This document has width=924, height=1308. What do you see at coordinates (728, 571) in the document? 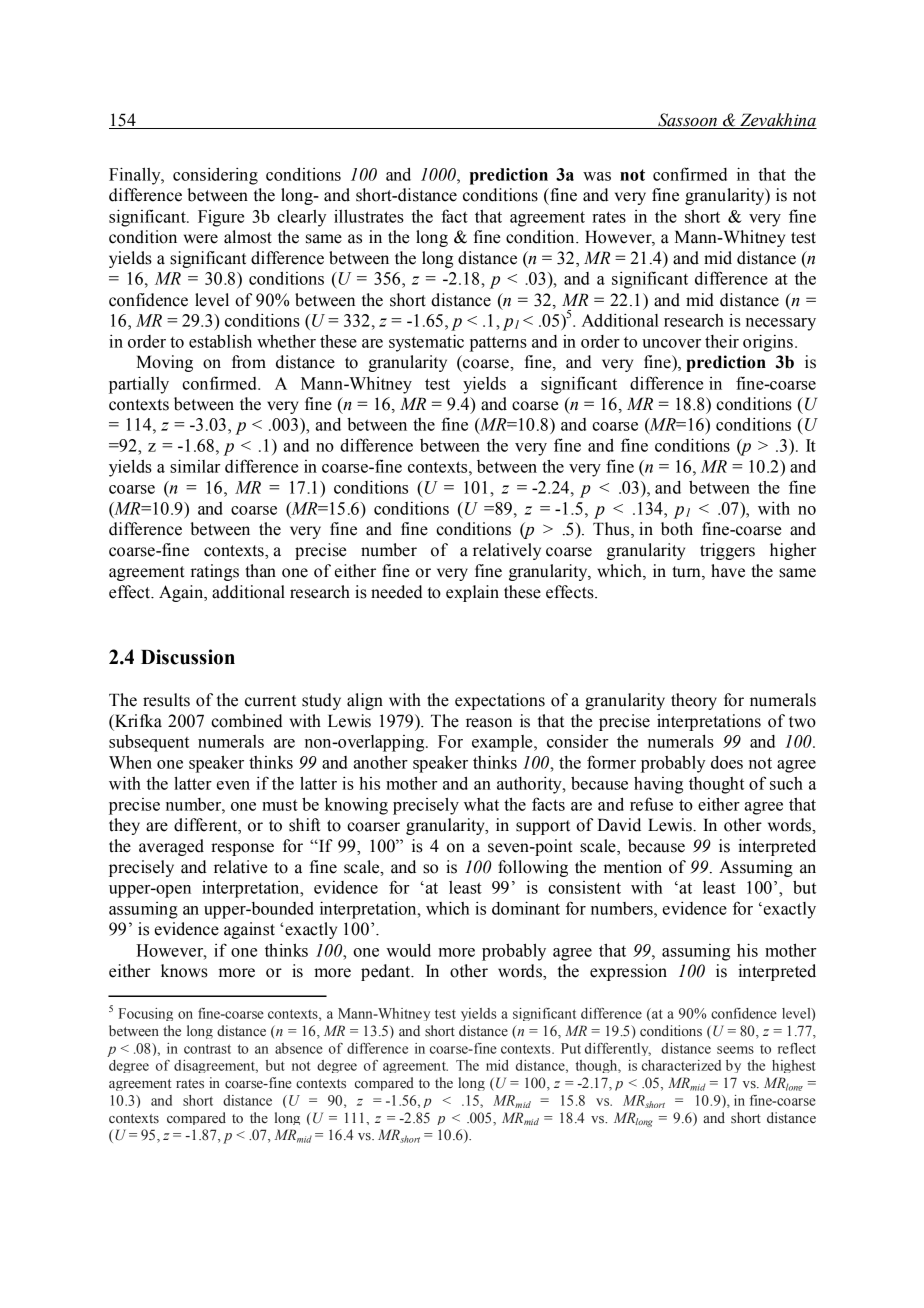
I see `have` at bounding box center [728, 571].
